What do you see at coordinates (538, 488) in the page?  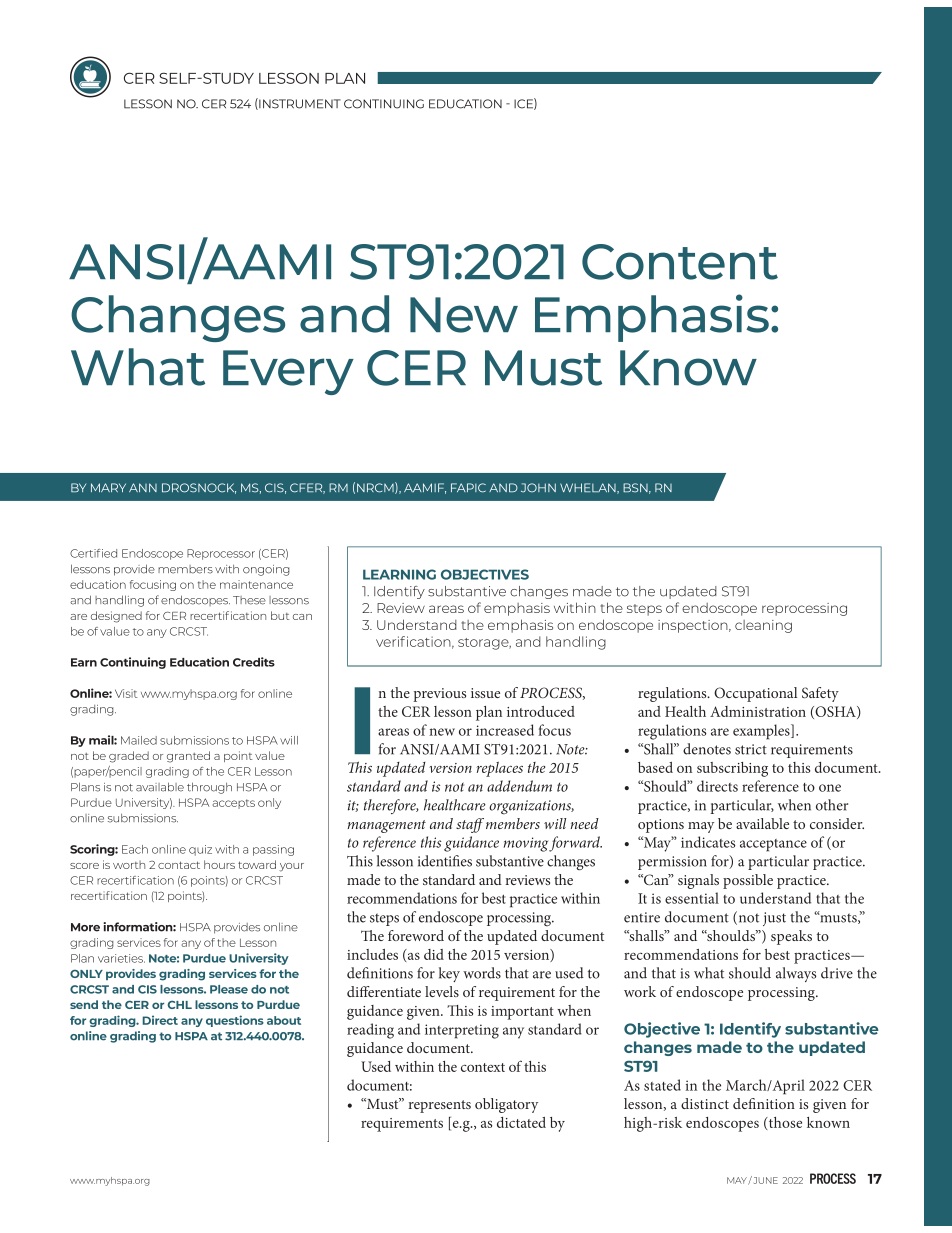 I see `JOHN` at bounding box center [538, 488].
